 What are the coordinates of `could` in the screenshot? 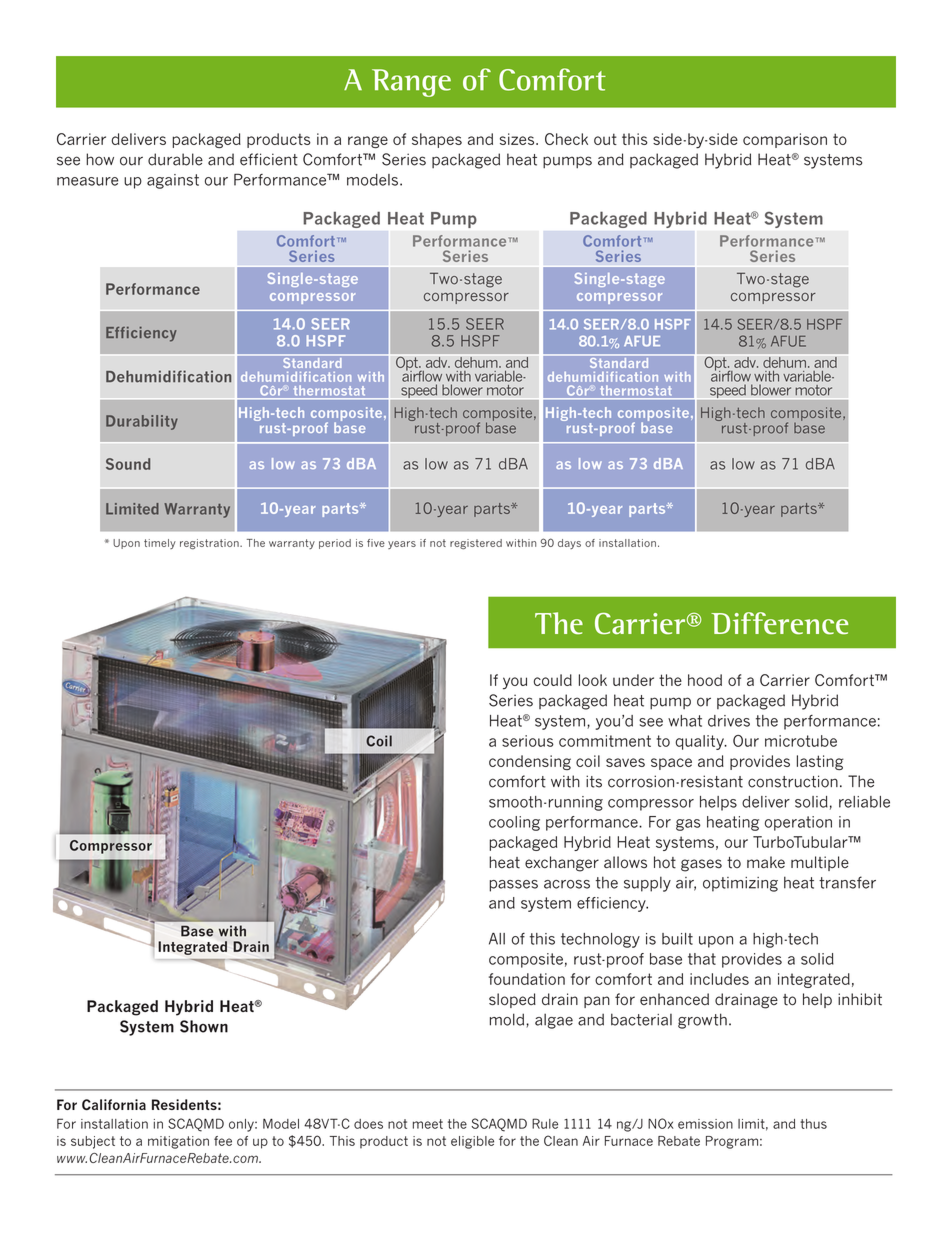 It's located at (552, 680).
